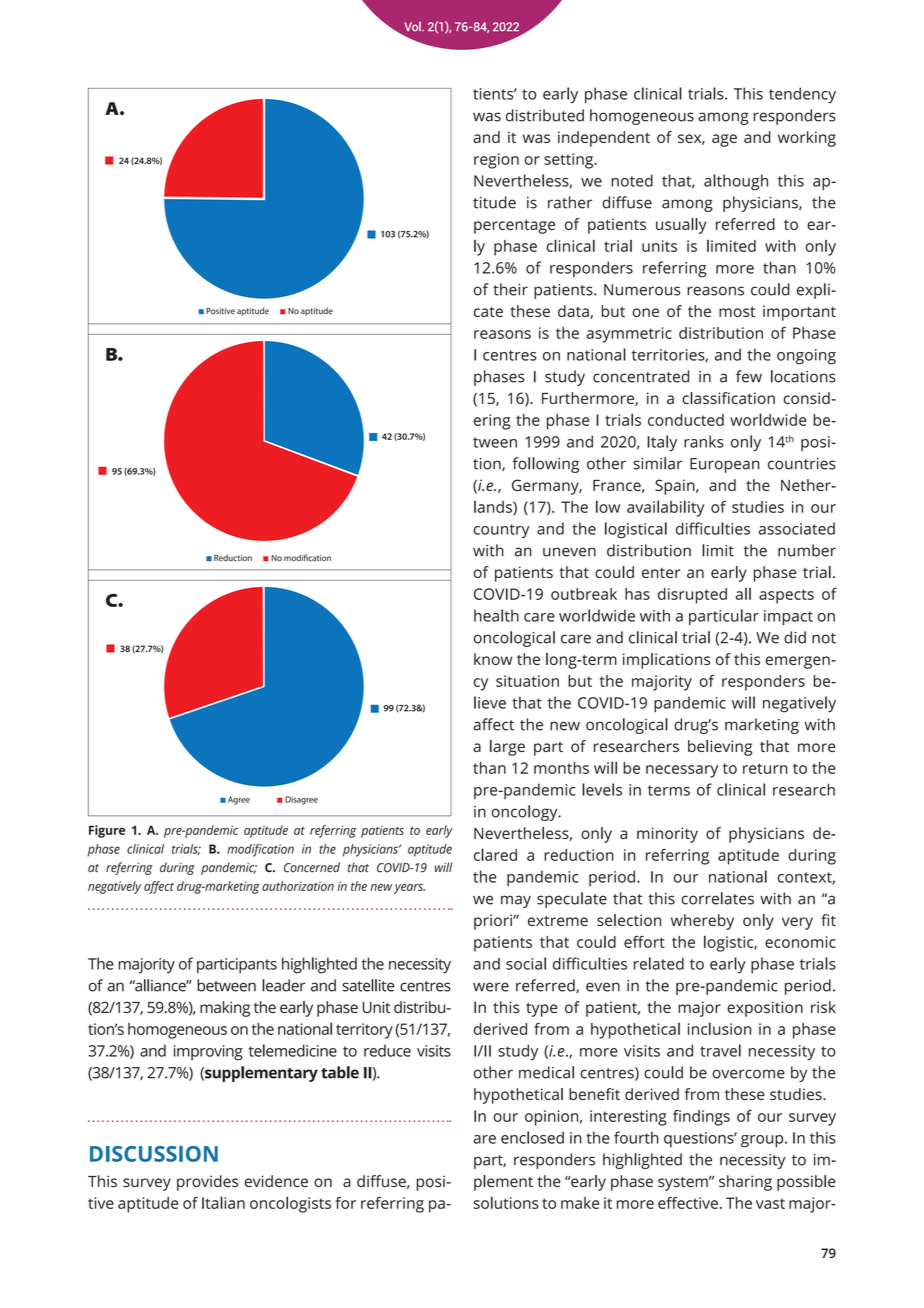  Describe the element at coordinates (765, 768) in the page. I see `return` at that location.
